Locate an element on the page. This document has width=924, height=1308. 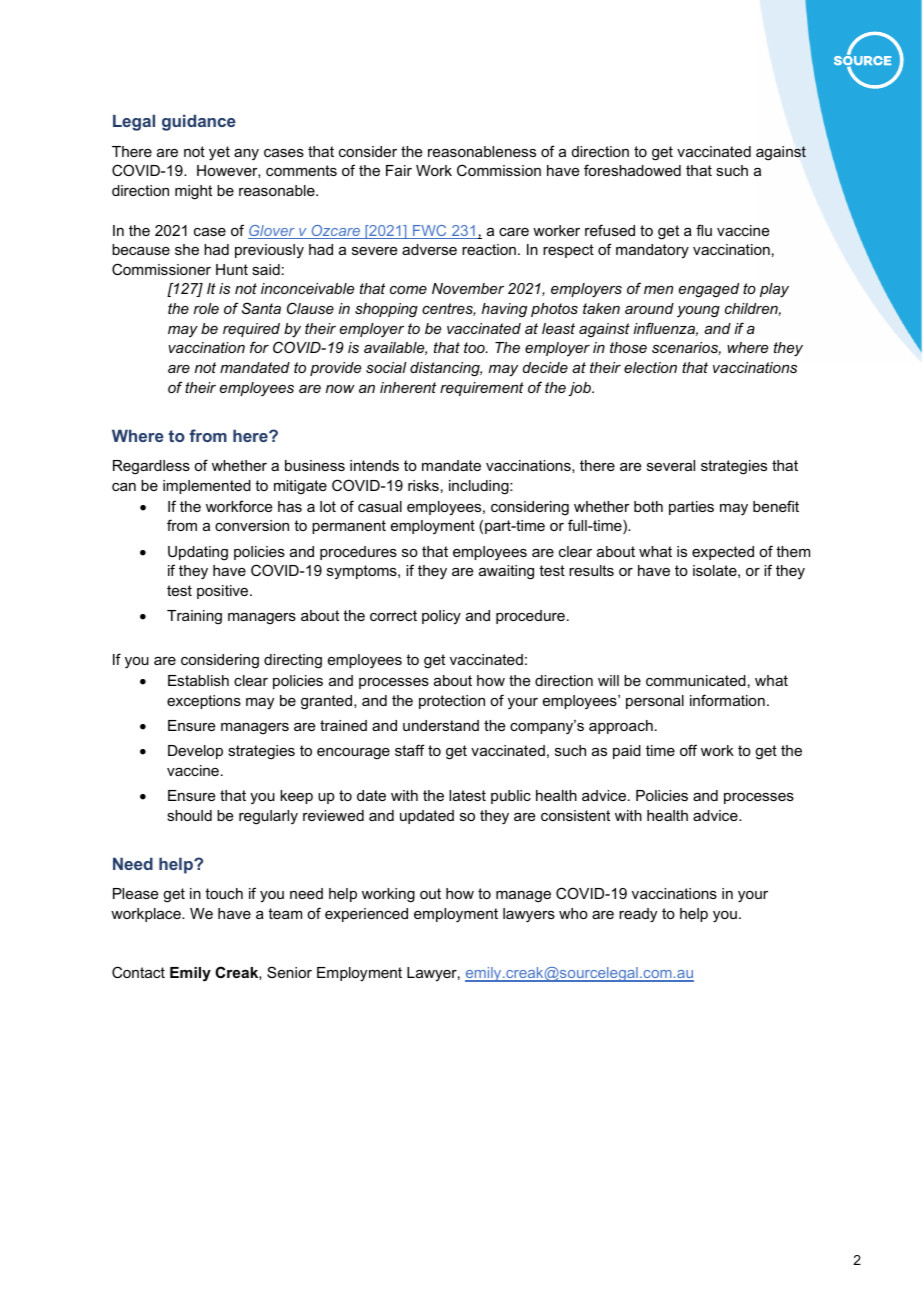
requirement is located at coordinates (482, 389).
